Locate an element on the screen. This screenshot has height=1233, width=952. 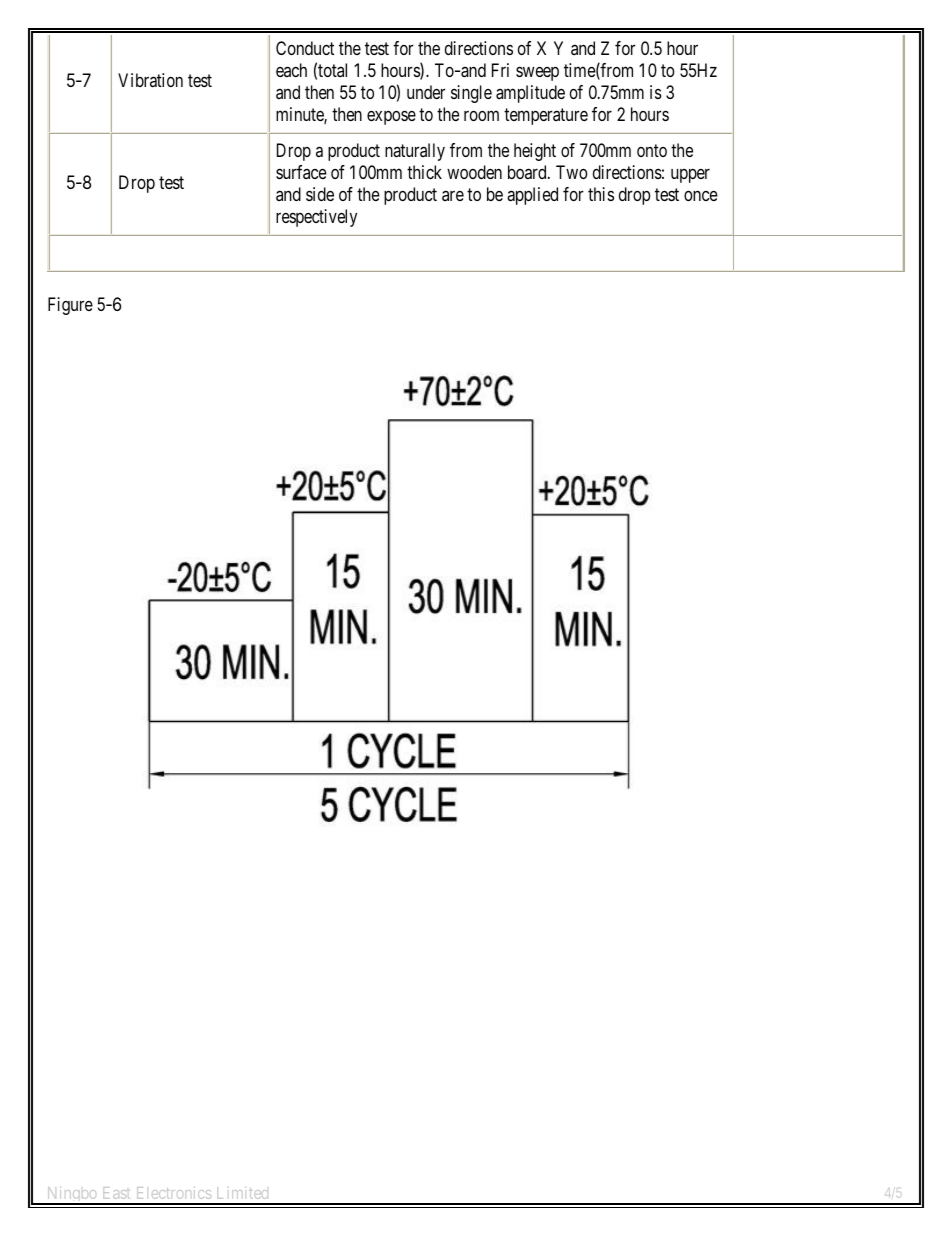
respectively is located at coordinates (316, 218).
